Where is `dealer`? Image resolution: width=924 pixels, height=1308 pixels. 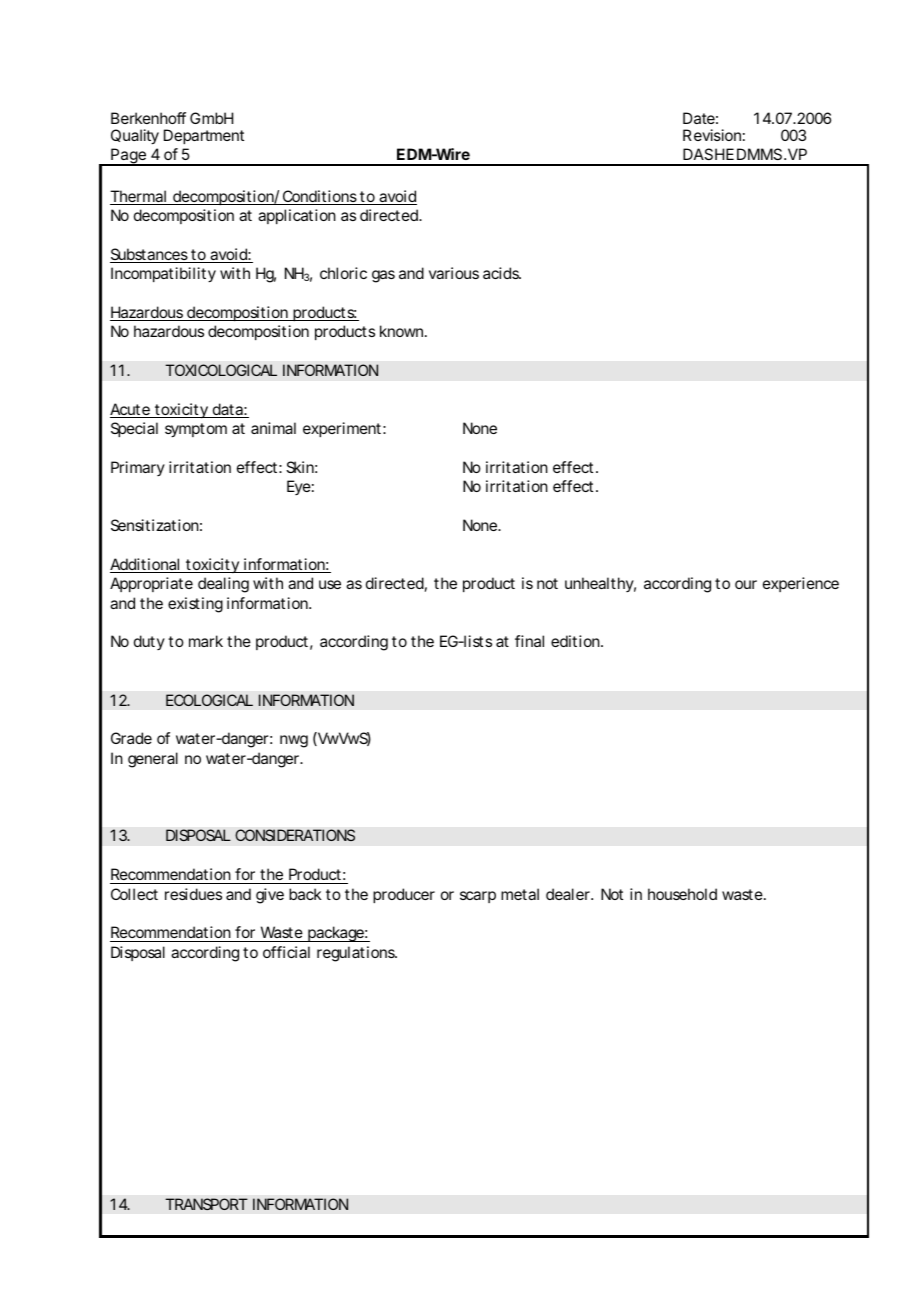 dealer is located at coordinates (569, 894).
